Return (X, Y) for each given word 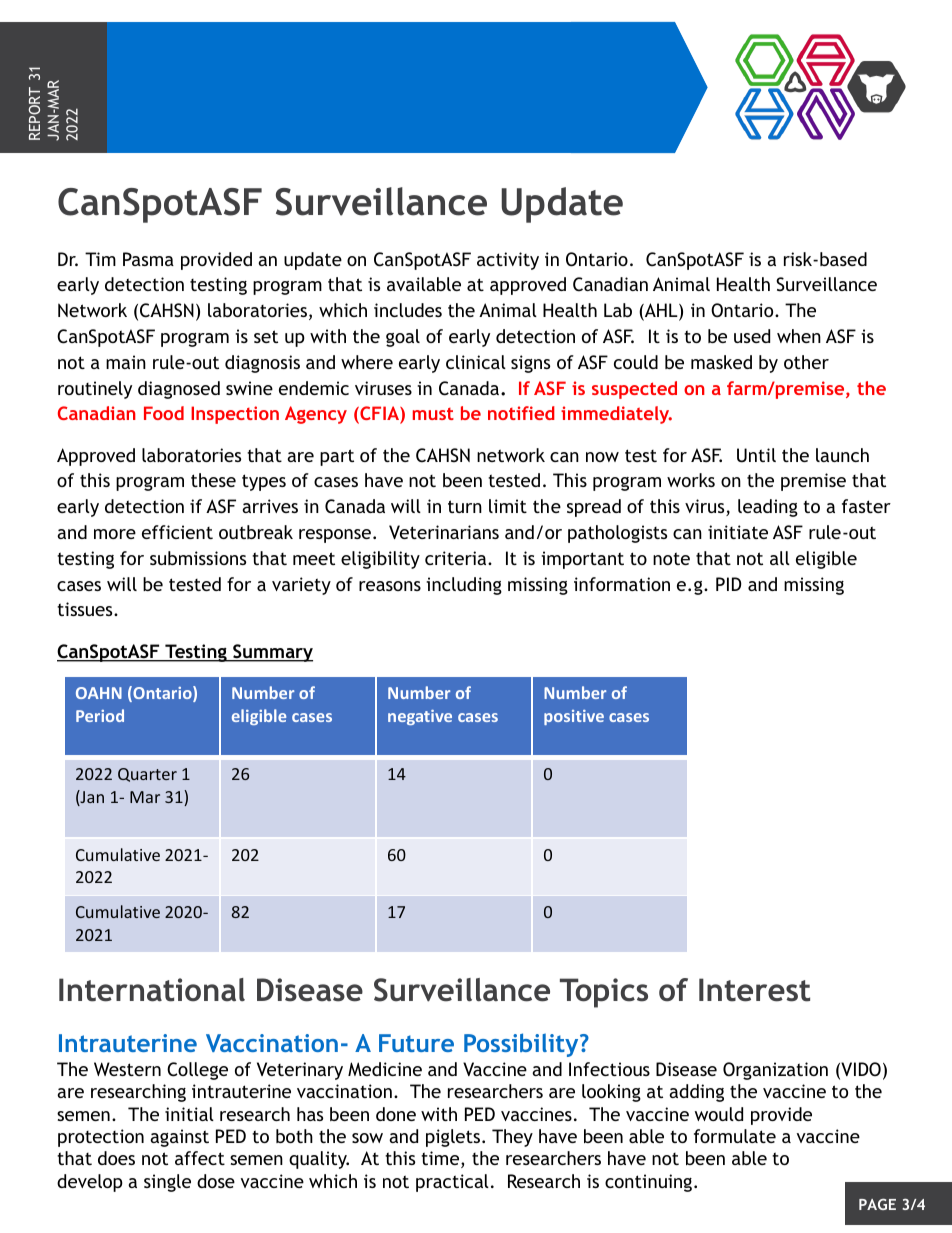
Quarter (147, 775)
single (167, 1183)
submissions (198, 558)
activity (508, 261)
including (464, 586)
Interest (754, 990)
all (780, 558)
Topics (604, 993)
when (799, 336)
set (266, 336)
